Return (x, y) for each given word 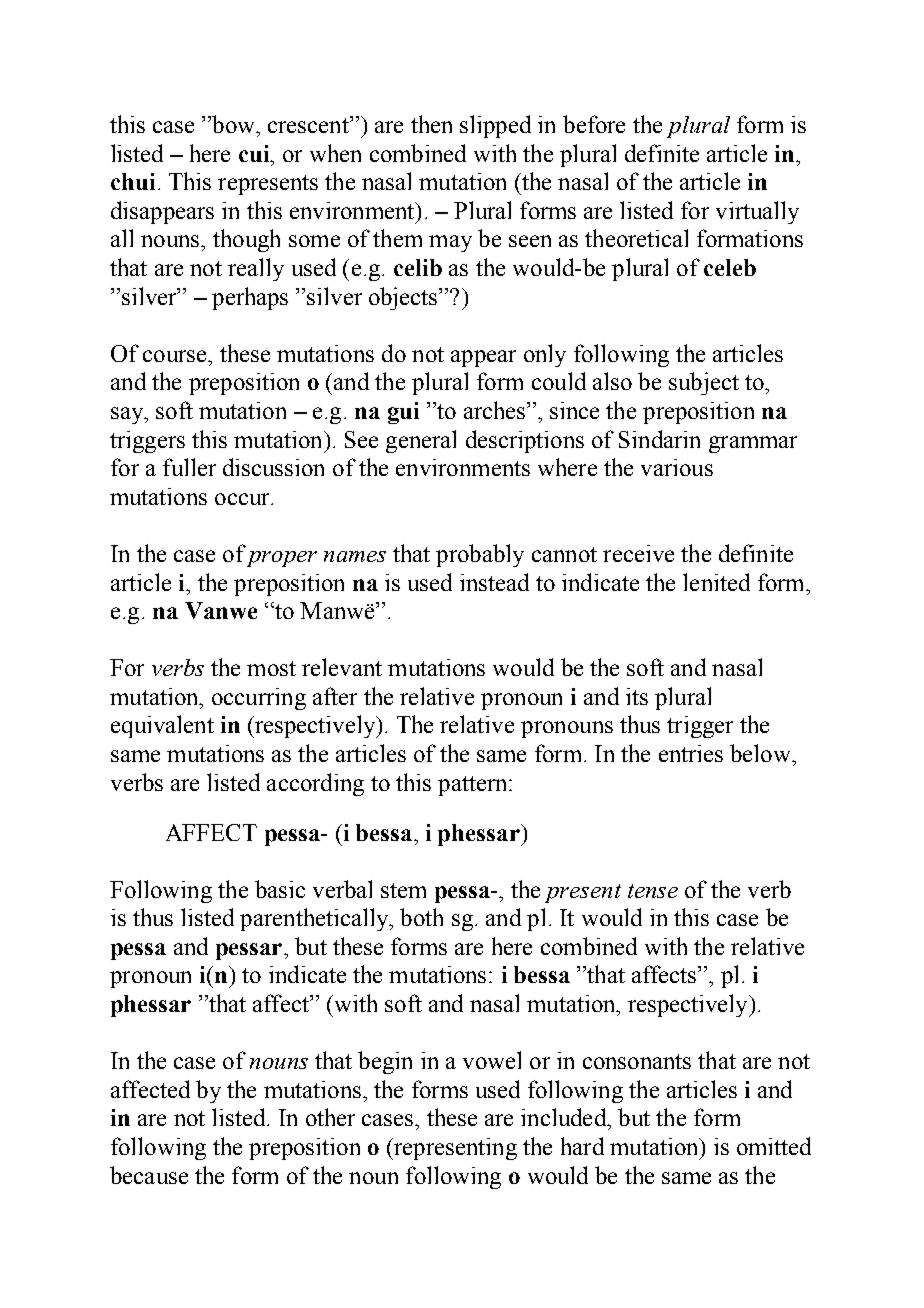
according (315, 784)
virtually (757, 212)
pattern (474, 786)
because (149, 1175)
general (421, 441)
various (677, 467)
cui (255, 153)
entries (691, 753)
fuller (189, 467)
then (431, 124)
